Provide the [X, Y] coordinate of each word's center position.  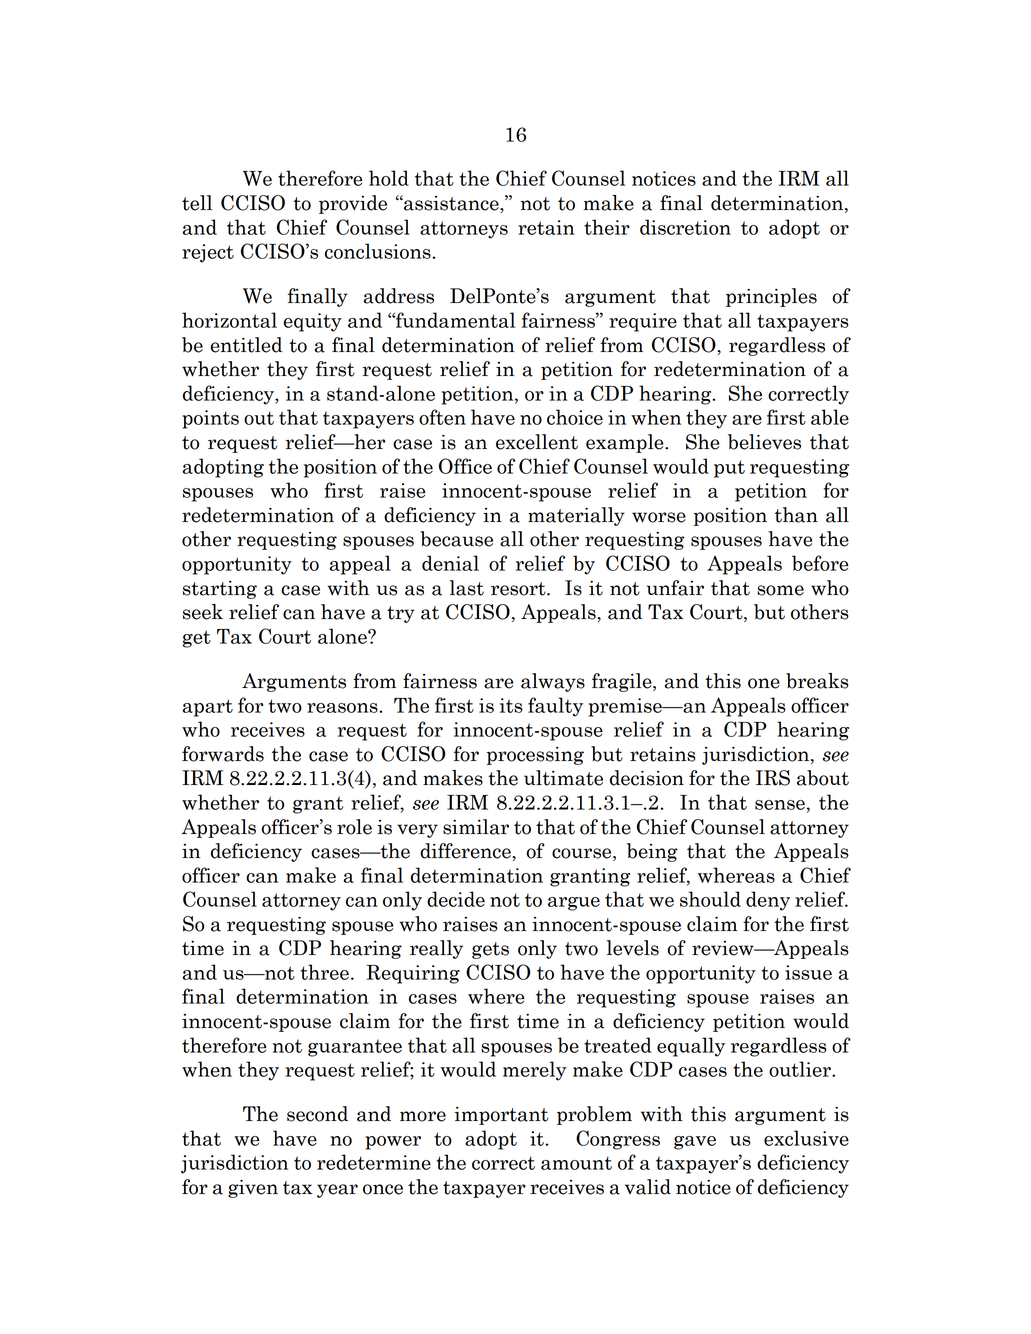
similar [476, 827]
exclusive [806, 1138]
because [456, 539]
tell [197, 203]
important [501, 1116]
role [354, 827]
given [253, 1189]
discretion [685, 227]
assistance [451, 204]
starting [220, 590]
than [796, 515]
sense [780, 805]
